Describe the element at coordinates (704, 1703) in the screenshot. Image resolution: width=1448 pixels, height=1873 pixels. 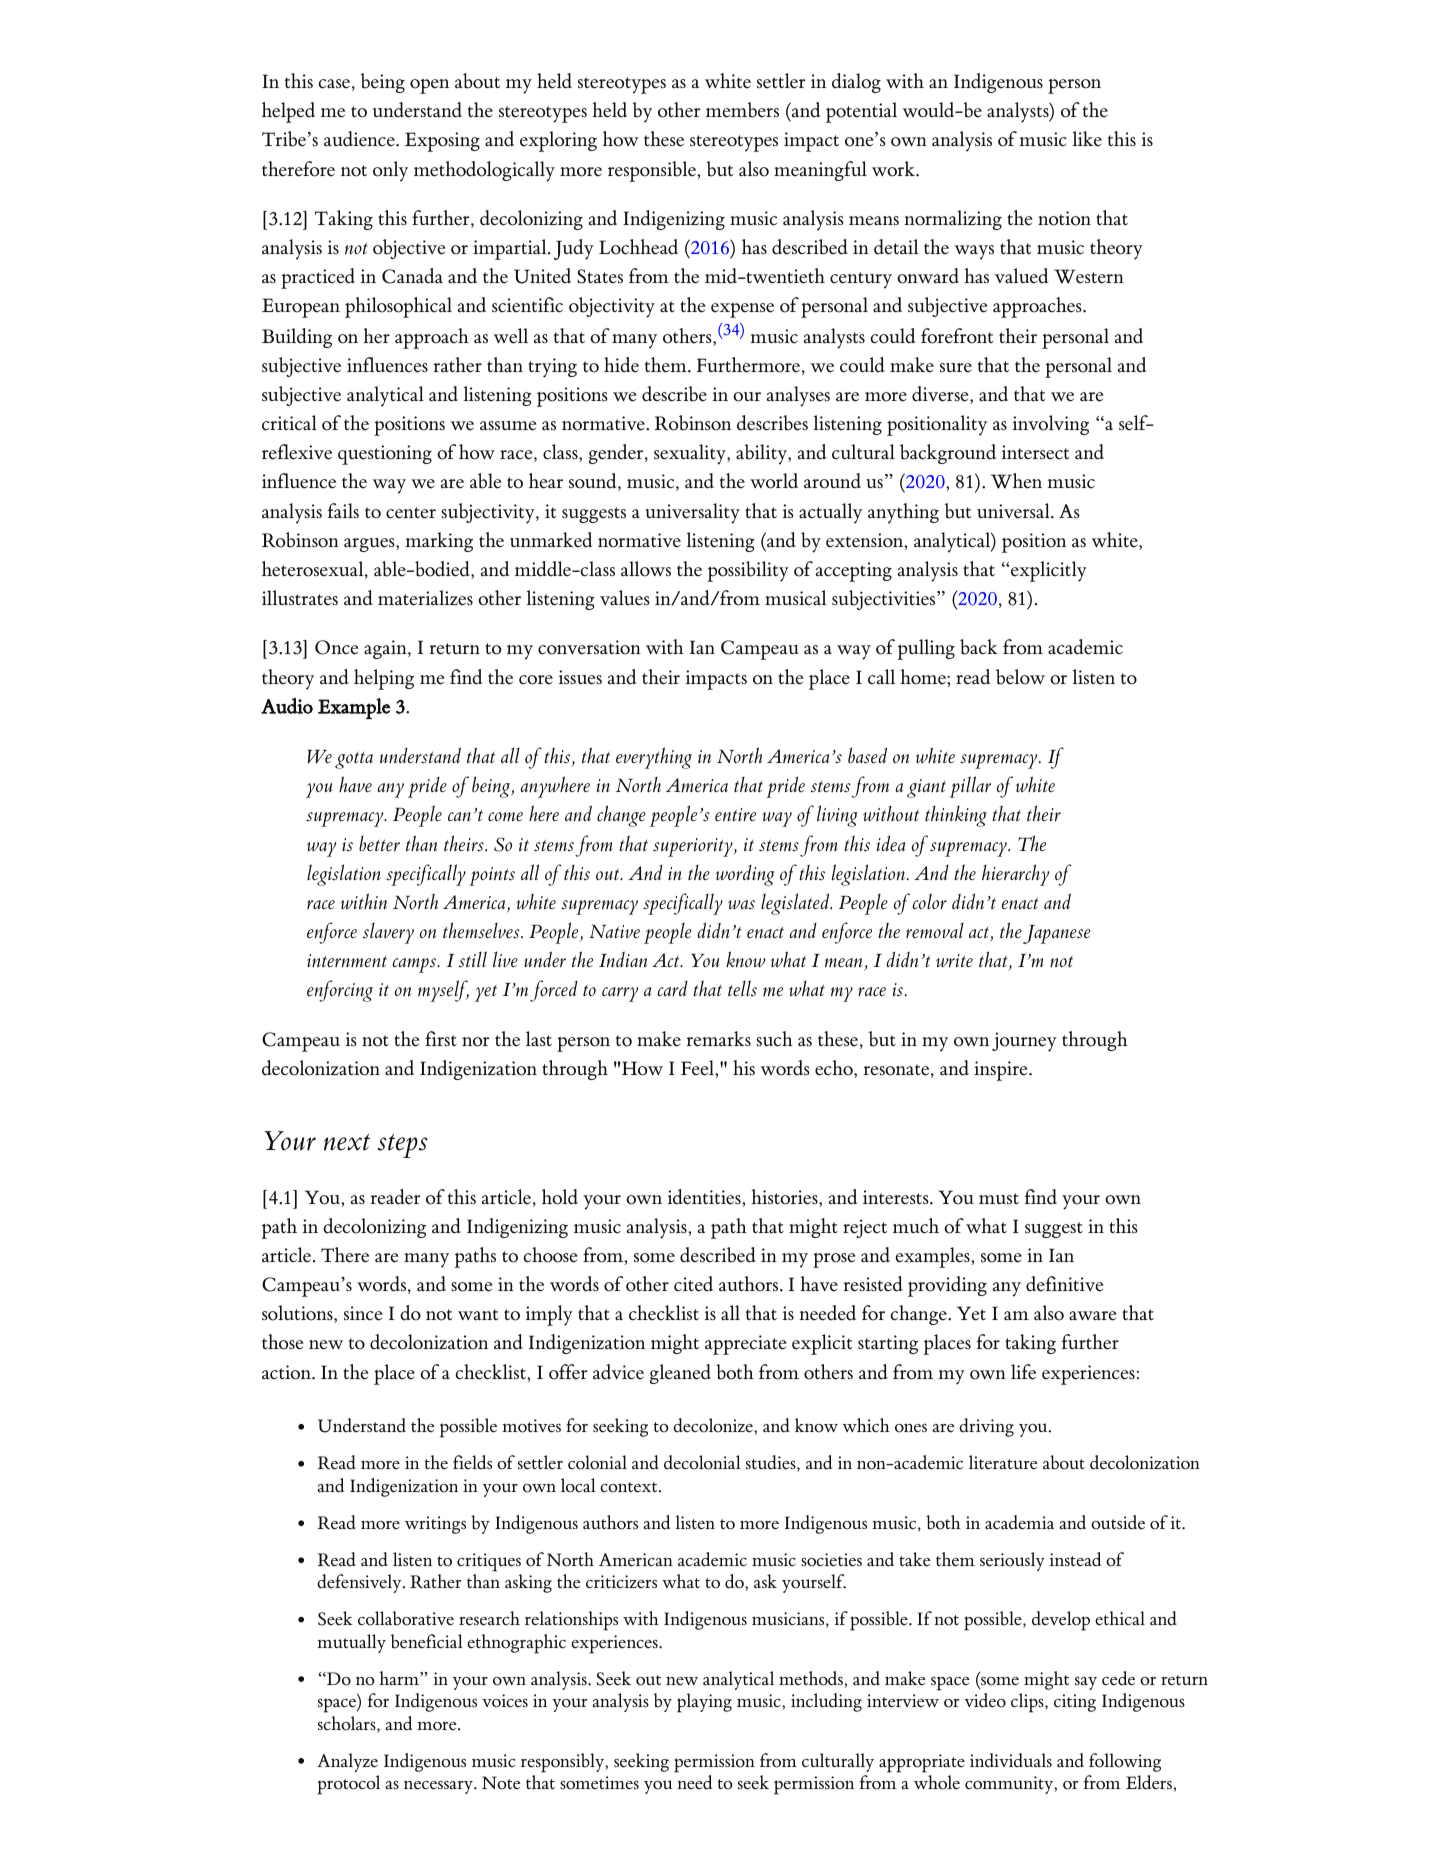
I see `playing` at that location.
